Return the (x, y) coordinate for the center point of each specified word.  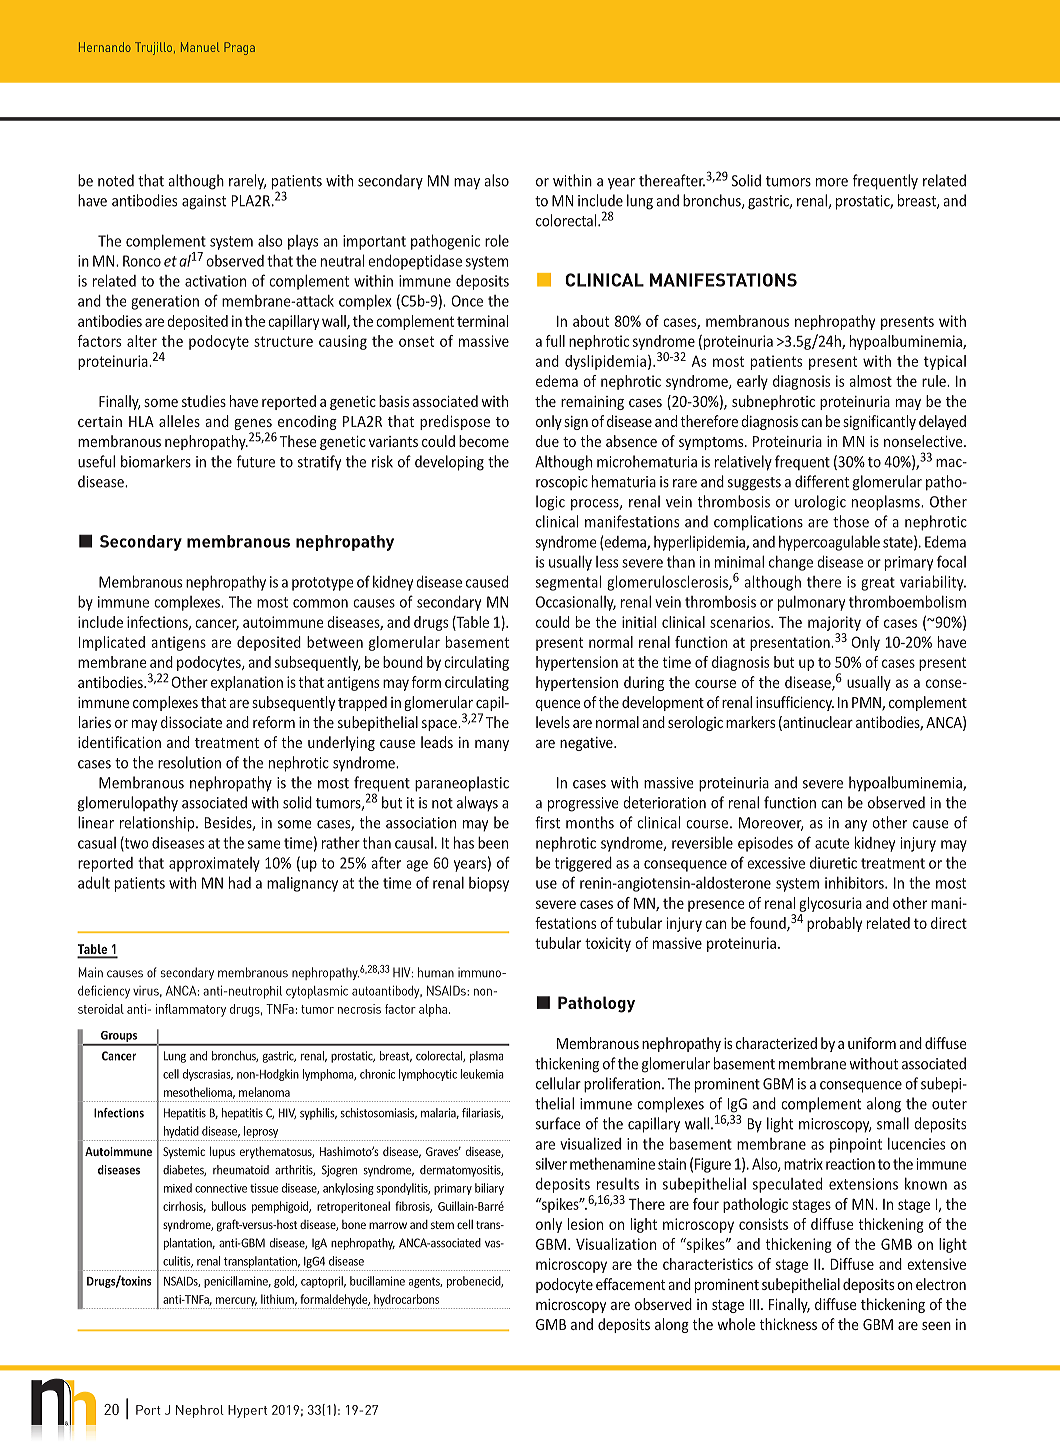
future (256, 461)
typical (945, 362)
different (822, 481)
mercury (236, 1303)
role (497, 241)
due (547, 441)
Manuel (200, 47)
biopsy (489, 884)
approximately (214, 864)
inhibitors (855, 883)
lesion (585, 1224)
